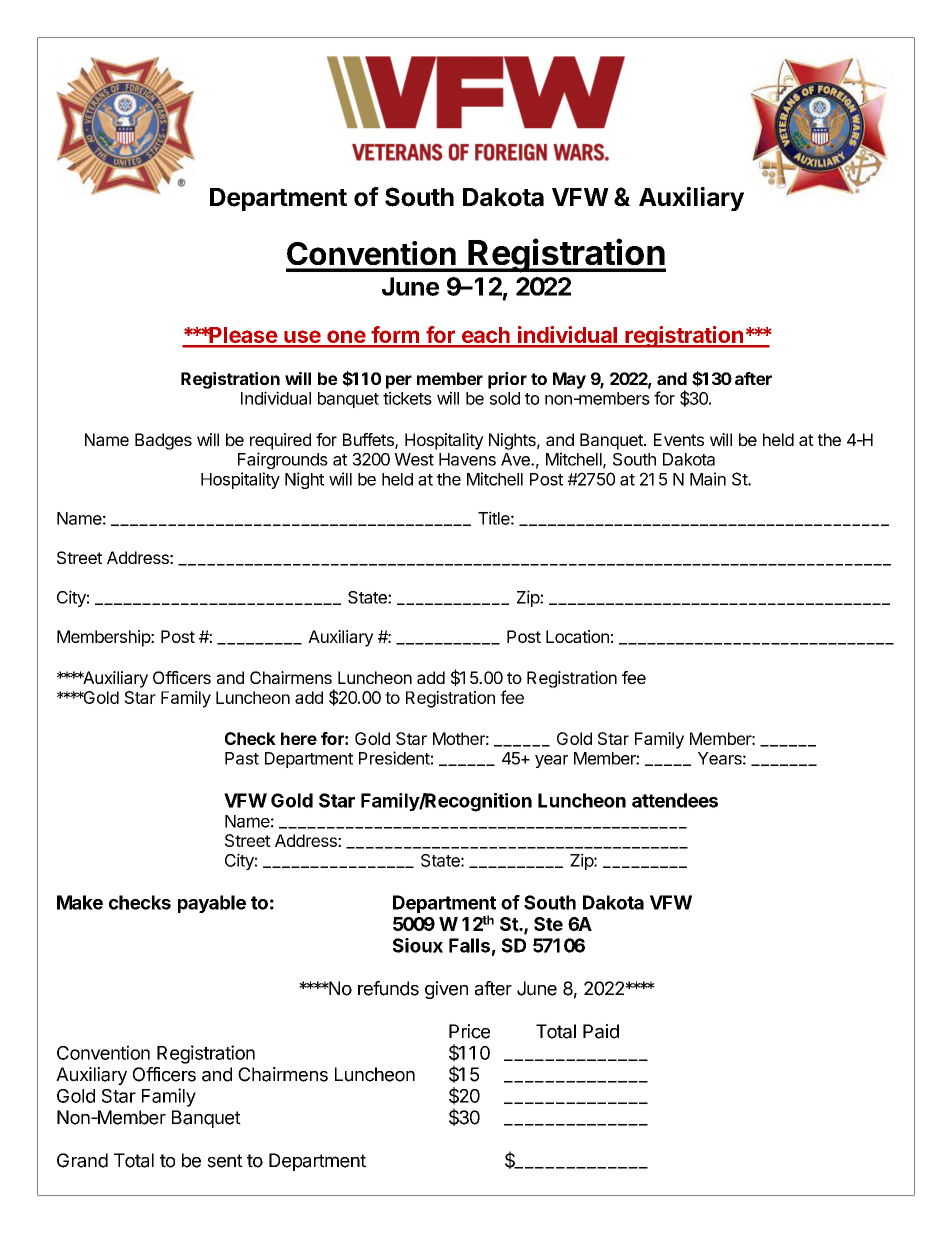  Describe the element at coordinates (601, 1031) in the screenshot. I see `Paid` at that location.
